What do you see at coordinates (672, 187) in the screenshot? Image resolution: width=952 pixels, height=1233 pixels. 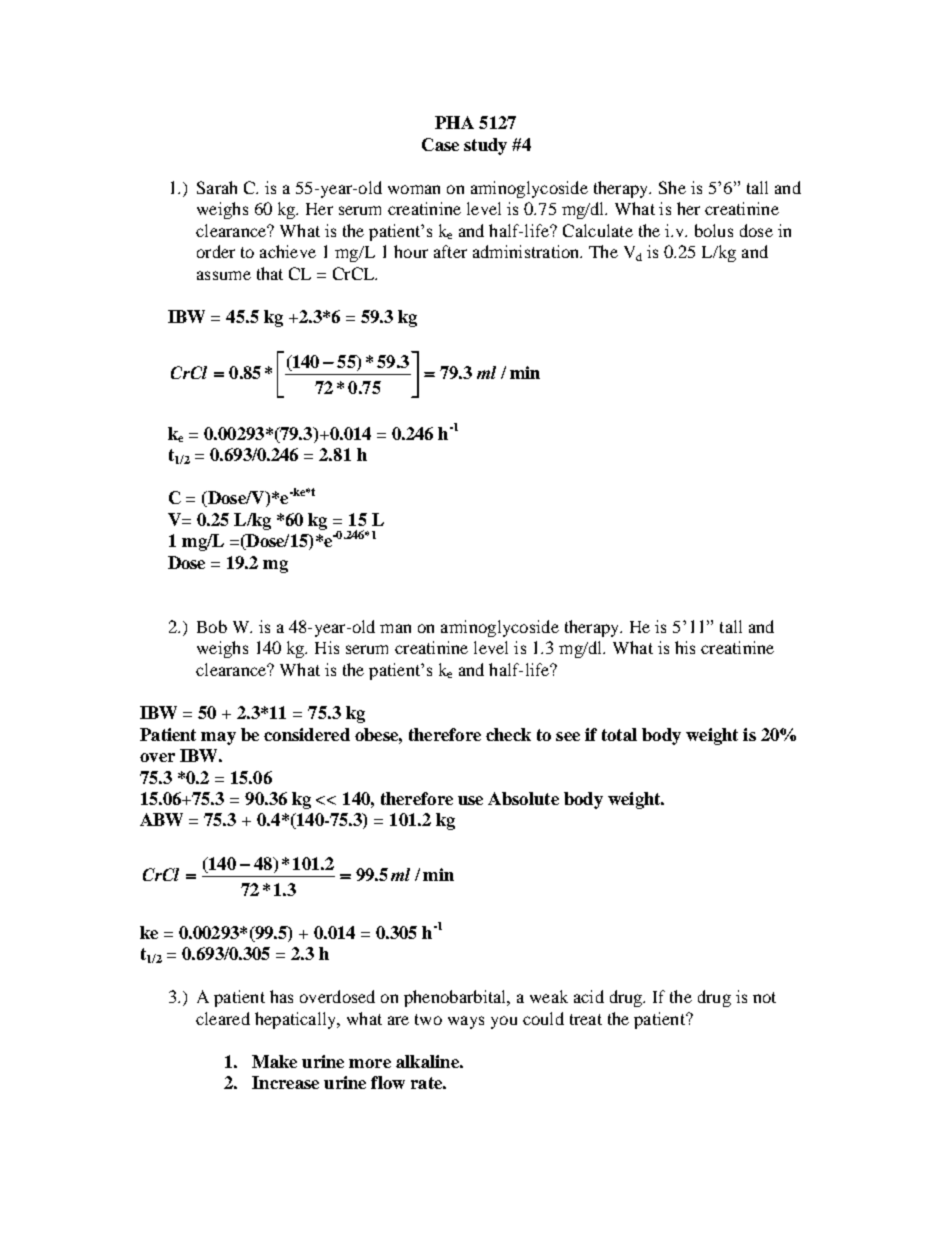 I see `She` at bounding box center [672, 187].
